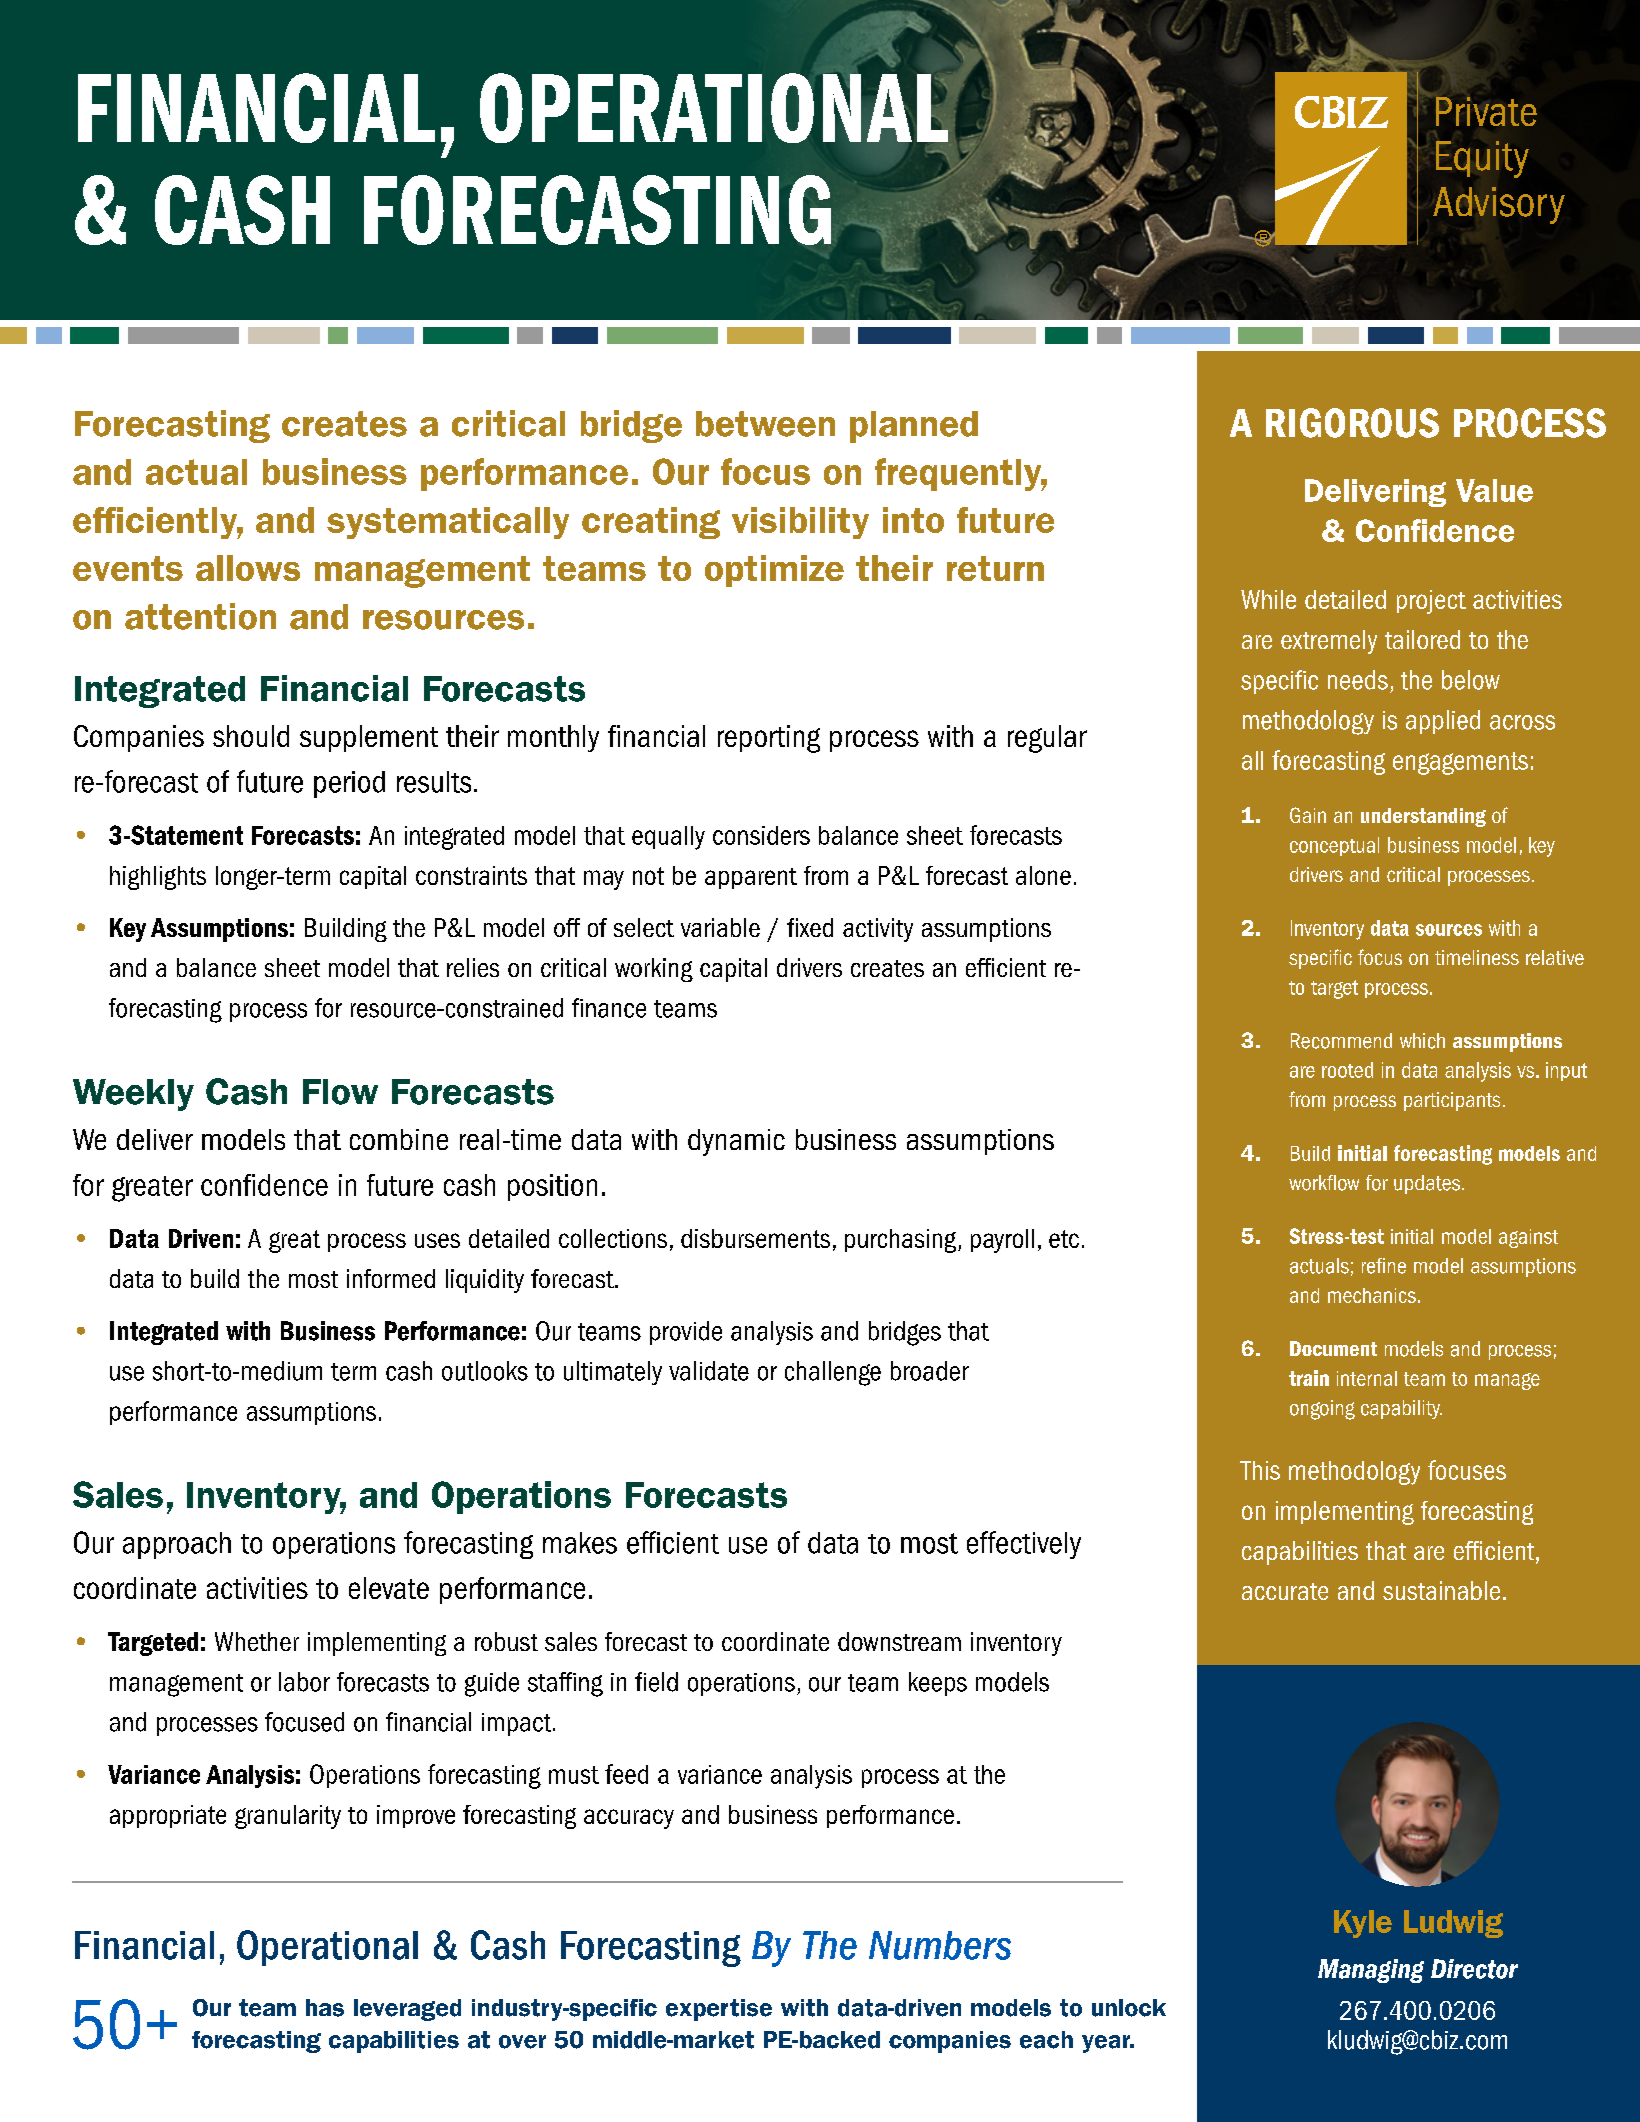 The width and height of the page is (1640, 2122). Describe the element at coordinates (1441, 1590) in the page. I see `sustainable` at that location.
